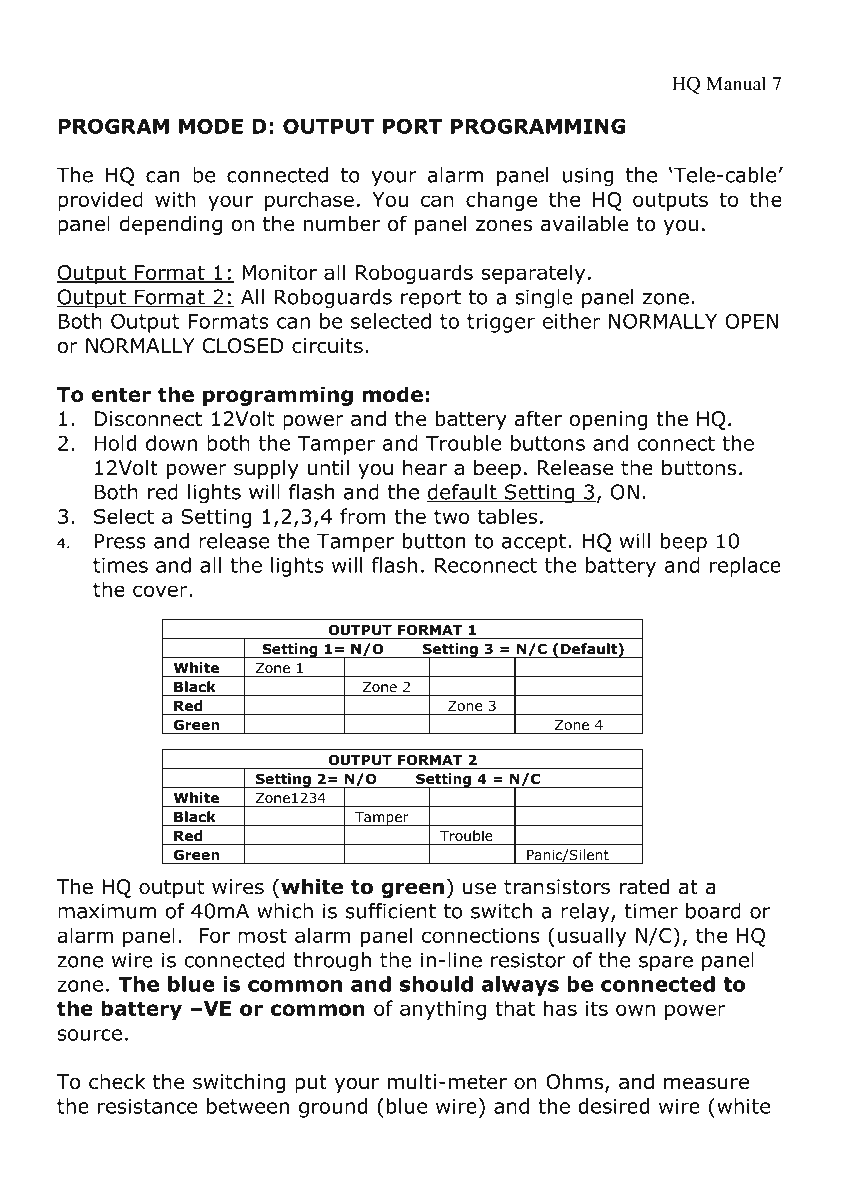  What do you see at coordinates (501, 201) in the screenshot?
I see `change` at bounding box center [501, 201].
